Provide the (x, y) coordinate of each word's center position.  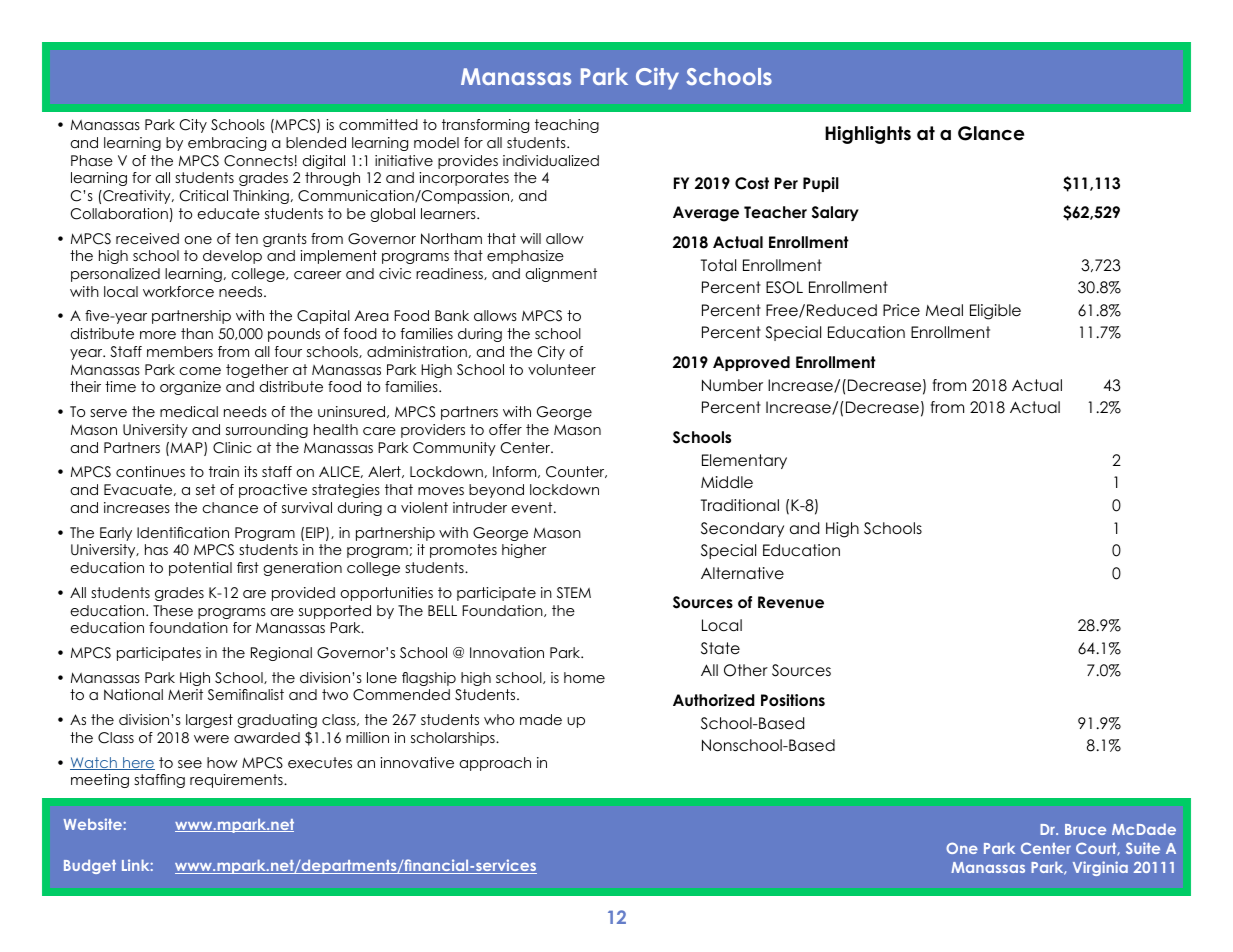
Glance (991, 133)
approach (495, 764)
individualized (551, 160)
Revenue (791, 602)
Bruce (1085, 829)
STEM (574, 593)
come (200, 371)
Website (94, 824)
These (173, 610)
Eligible (995, 312)
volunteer (562, 369)
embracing (227, 144)
